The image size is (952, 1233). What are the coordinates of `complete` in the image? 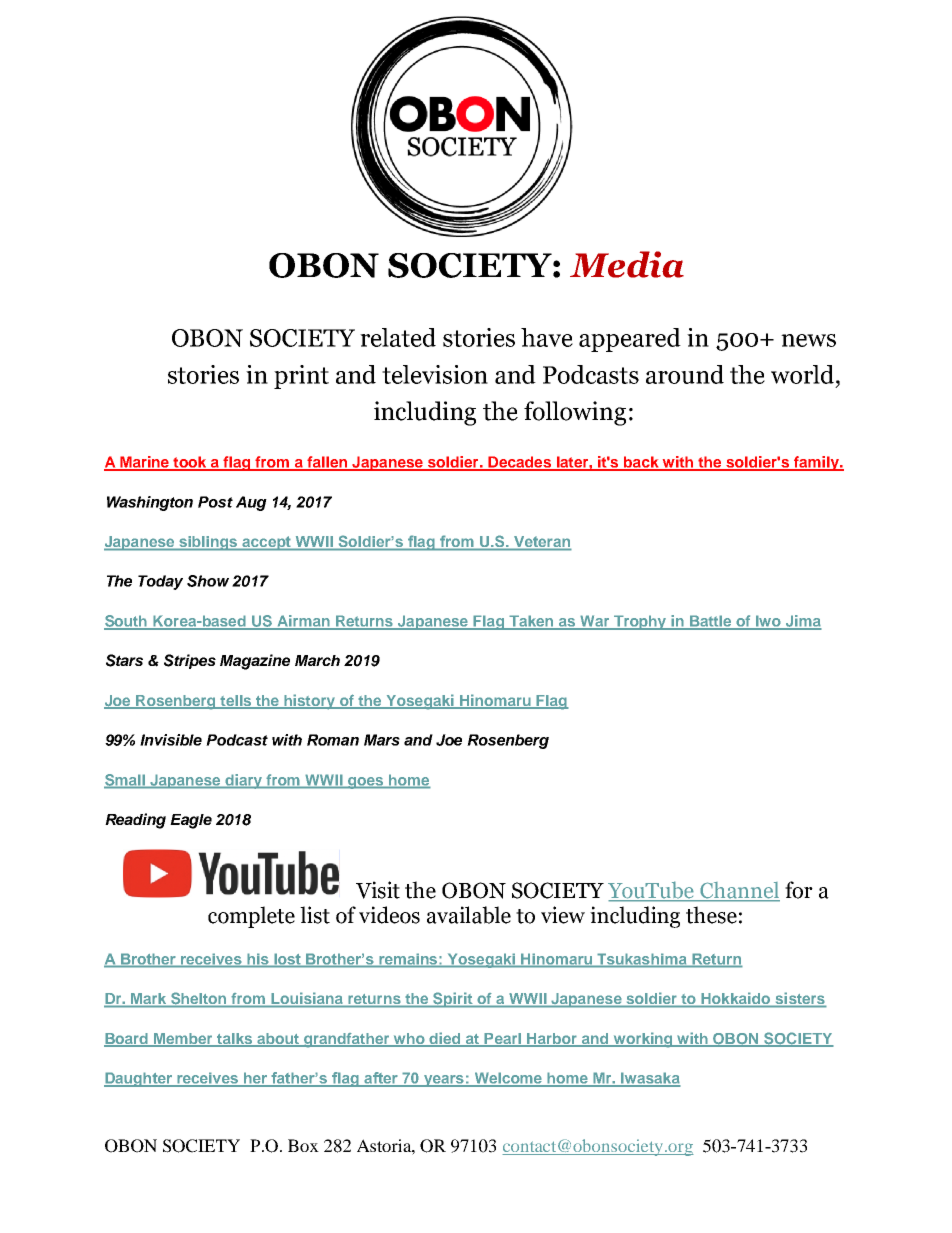 It's located at (251, 917).
